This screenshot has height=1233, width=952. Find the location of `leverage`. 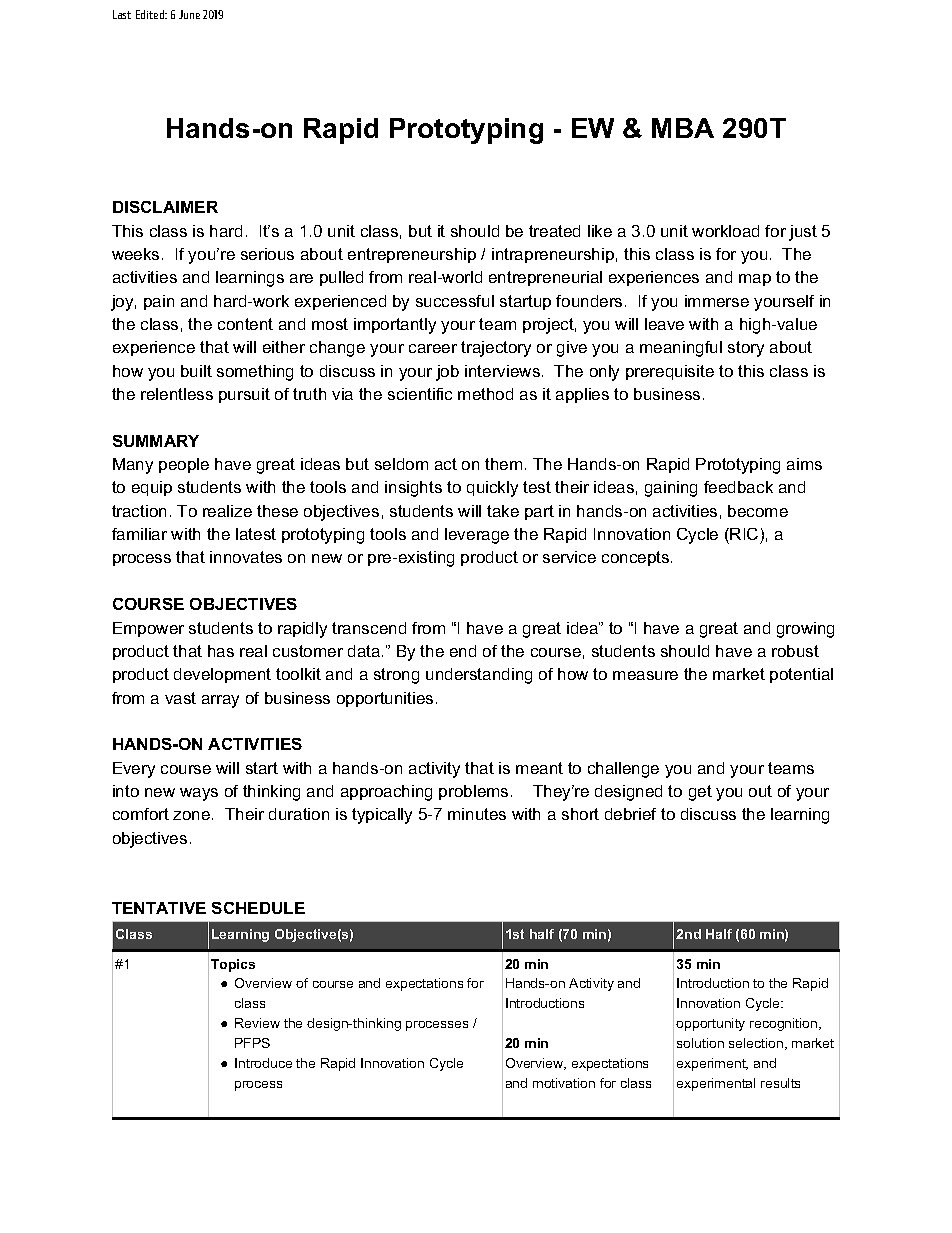

leverage is located at coordinates (477, 536).
